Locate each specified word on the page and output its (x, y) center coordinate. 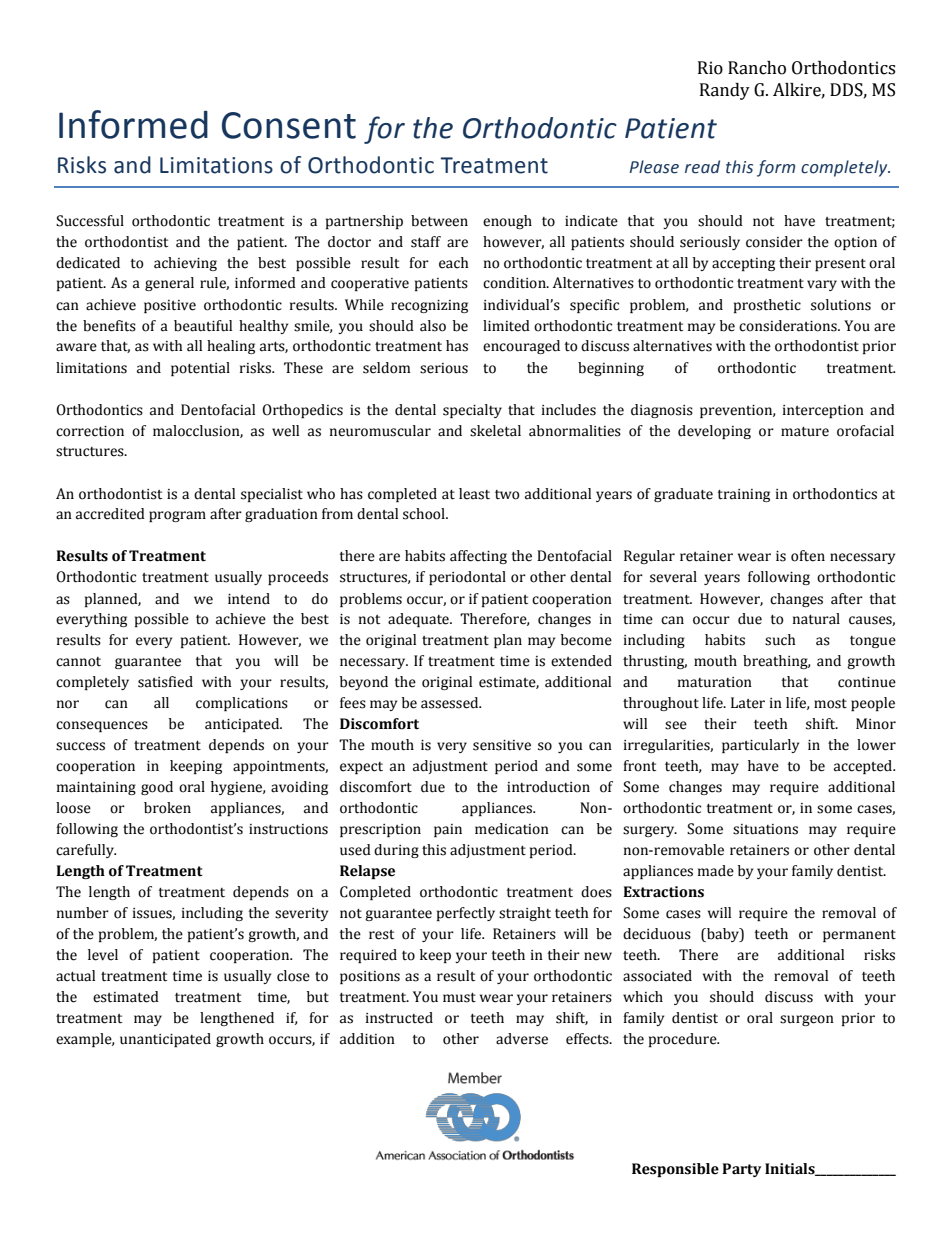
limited (506, 326)
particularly (760, 746)
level (103, 955)
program (177, 516)
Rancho (757, 68)
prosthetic (767, 306)
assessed (451, 703)
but (318, 997)
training (743, 495)
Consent (289, 125)
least (474, 494)
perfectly (466, 914)
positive (170, 306)
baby (723, 935)
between (439, 221)
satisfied (165, 682)
